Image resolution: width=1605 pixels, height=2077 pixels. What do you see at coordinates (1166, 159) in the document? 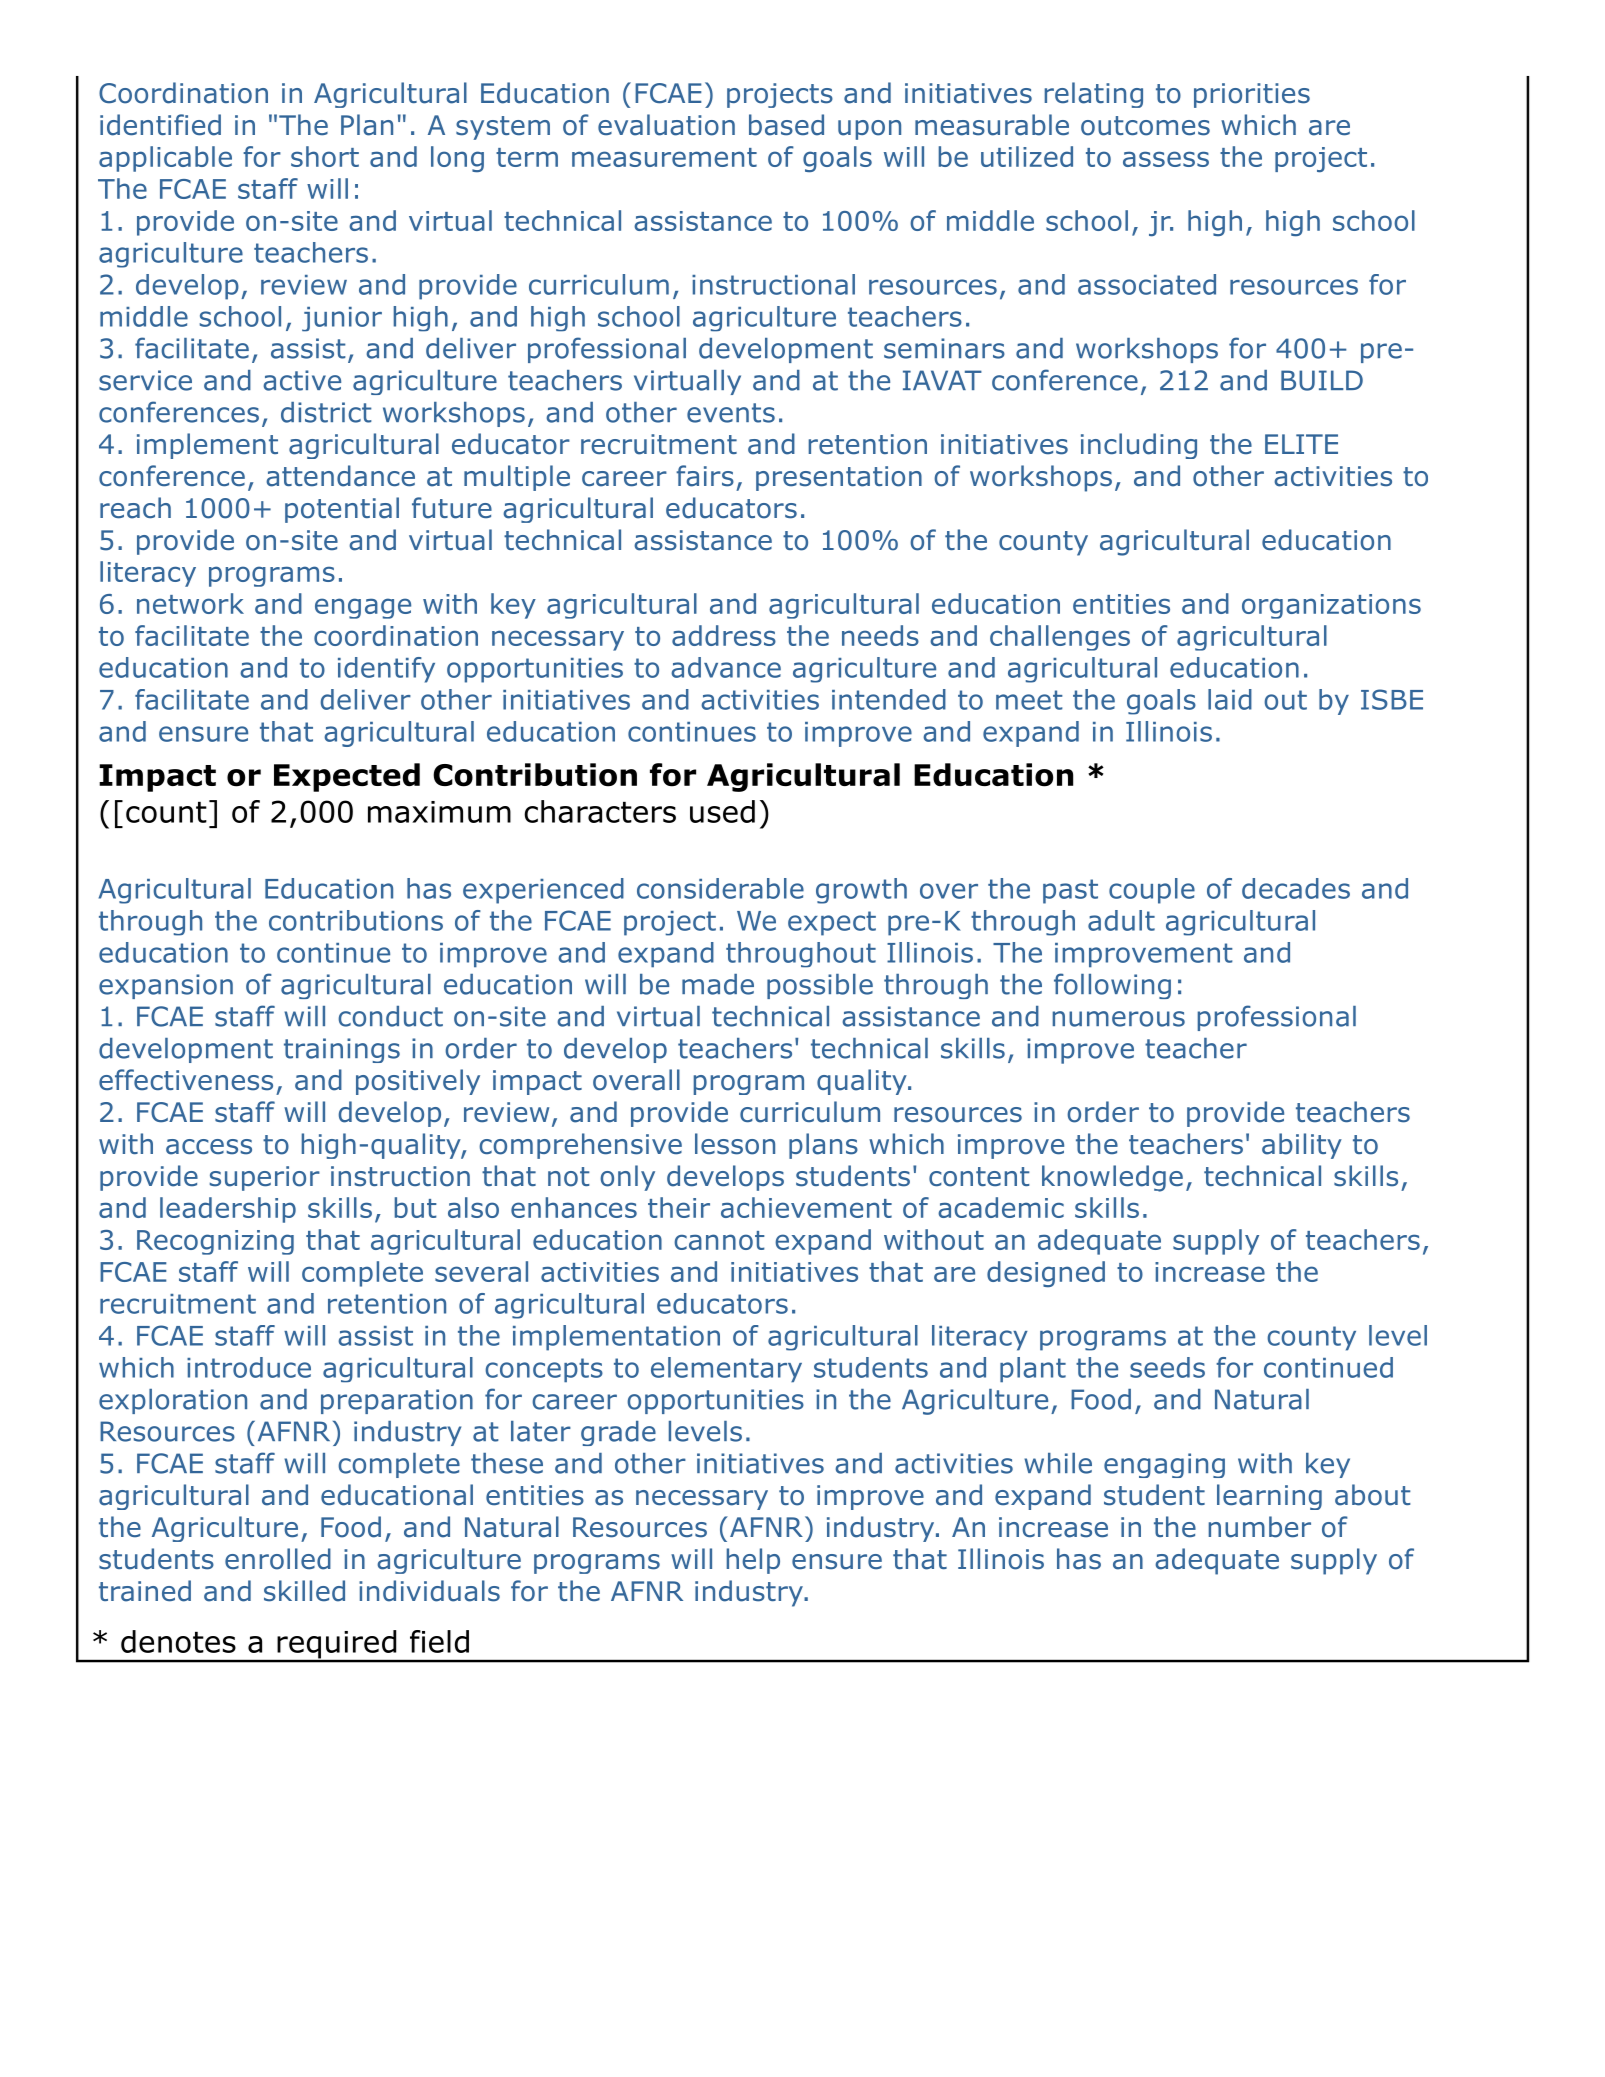
I see `assess` at bounding box center [1166, 159].
